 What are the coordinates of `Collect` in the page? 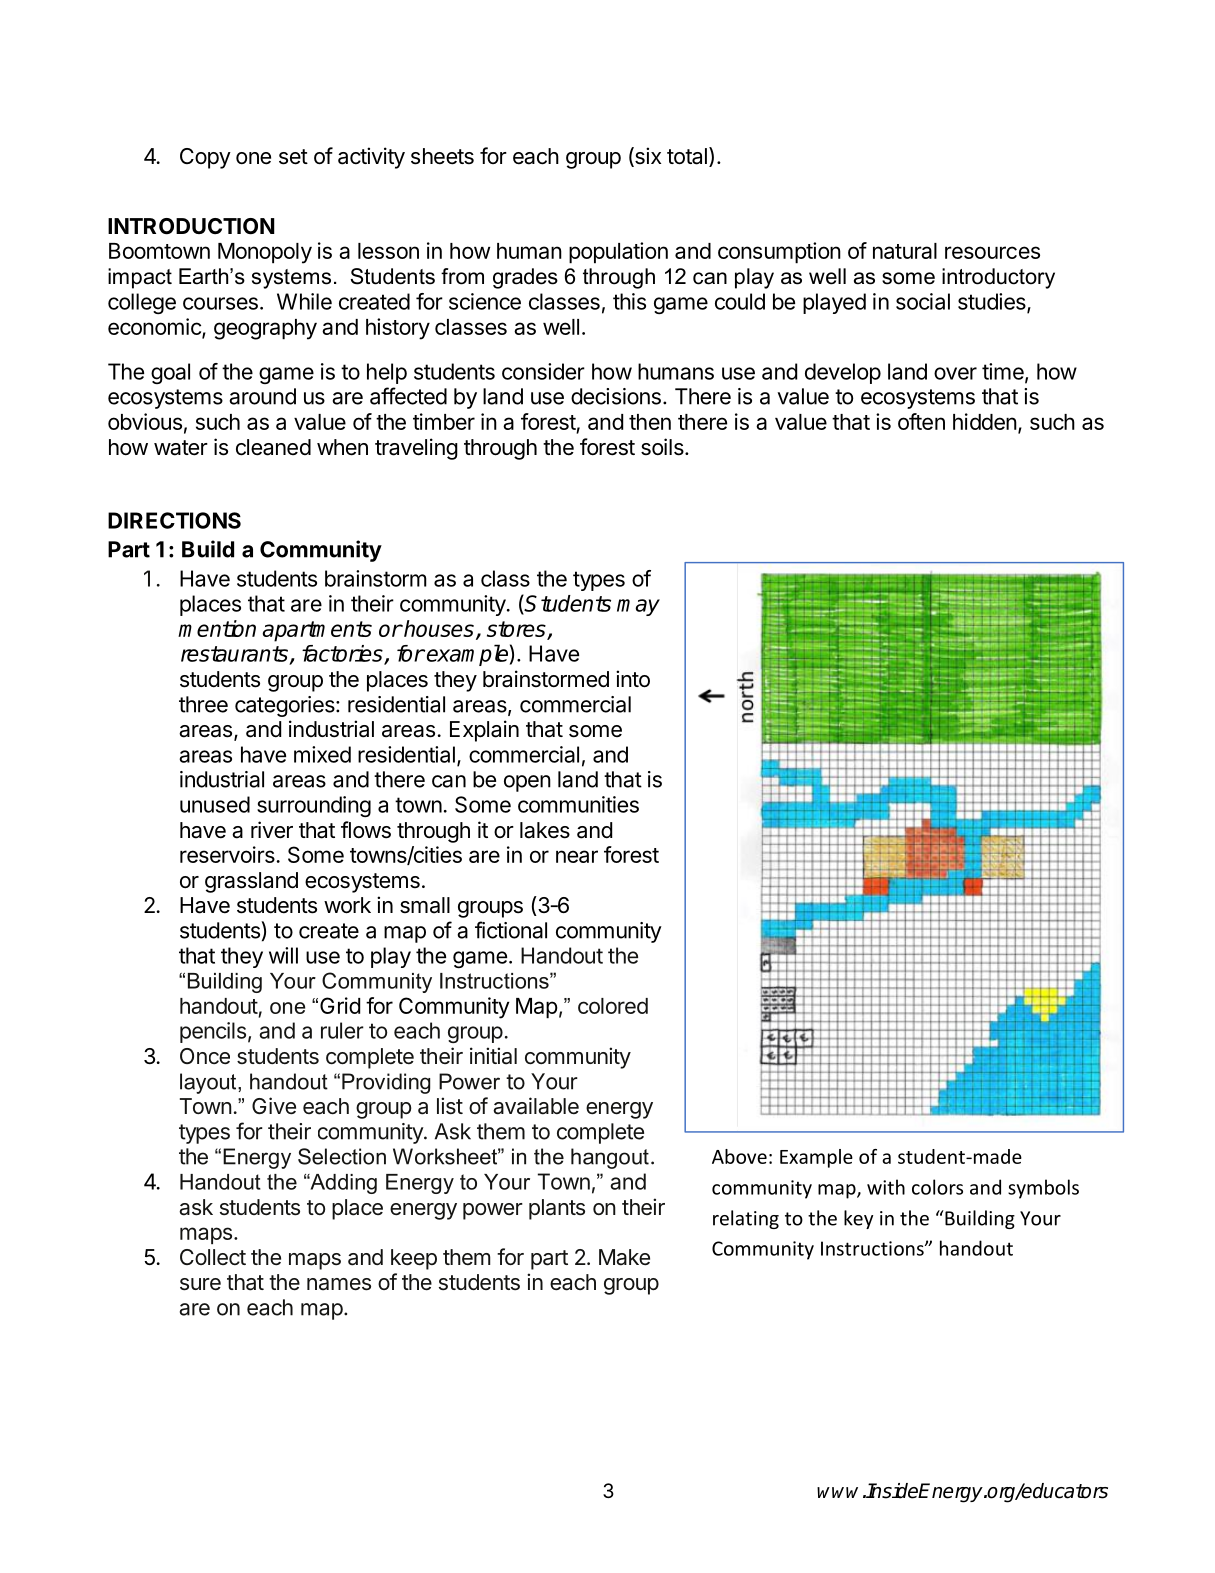 It's located at (213, 1257).
